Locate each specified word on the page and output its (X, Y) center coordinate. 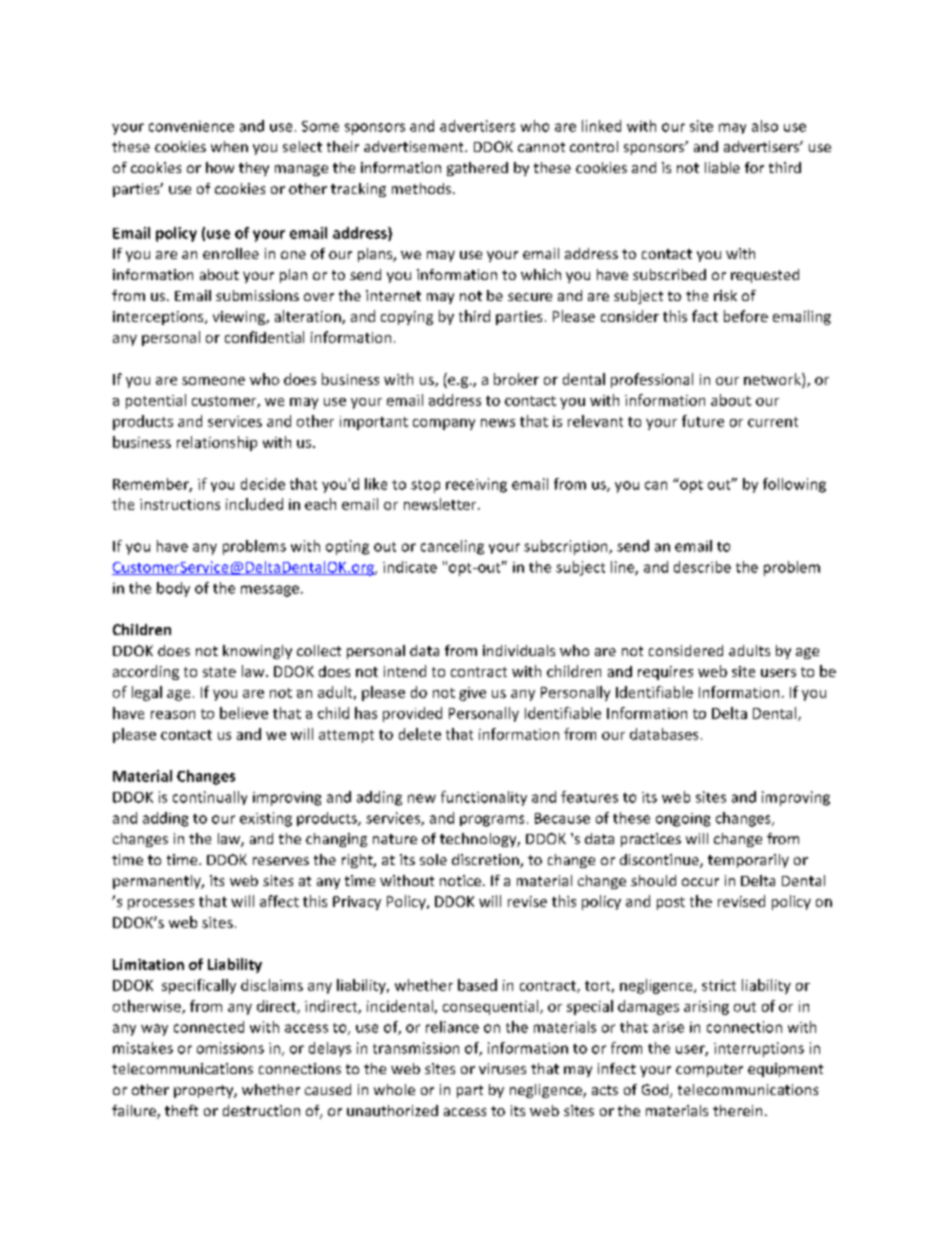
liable (722, 167)
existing (266, 819)
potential (156, 401)
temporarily (748, 861)
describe (702, 567)
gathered (477, 169)
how (220, 167)
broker (516, 379)
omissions (230, 1048)
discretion (486, 861)
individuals (519, 650)
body (173, 589)
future (703, 421)
